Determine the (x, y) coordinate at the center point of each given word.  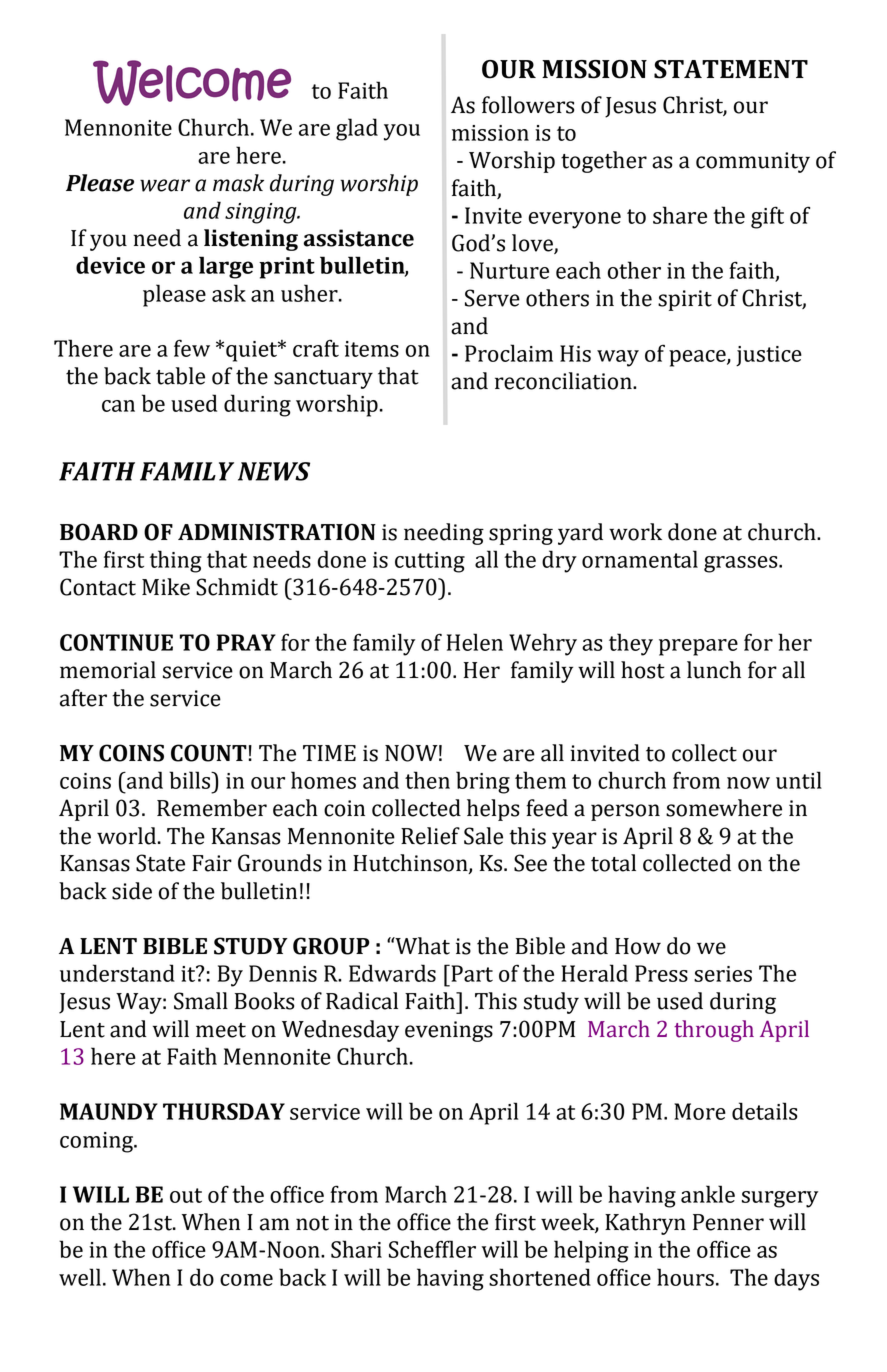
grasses (742, 564)
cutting (430, 562)
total (613, 863)
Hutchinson (411, 864)
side (132, 891)
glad (357, 129)
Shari (356, 1249)
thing (176, 561)
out (186, 1195)
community (753, 162)
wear (165, 185)
